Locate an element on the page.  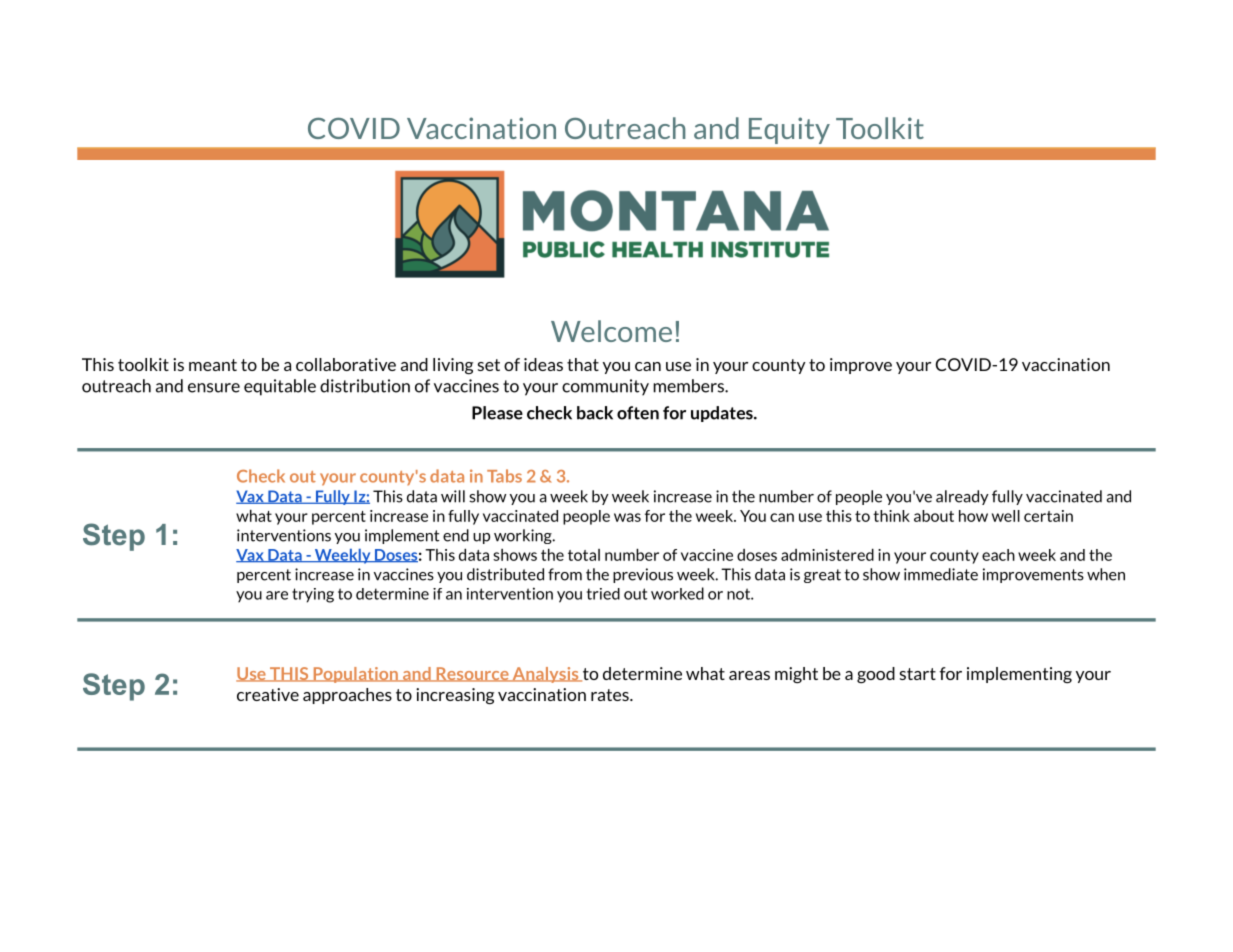
was is located at coordinates (627, 517).
